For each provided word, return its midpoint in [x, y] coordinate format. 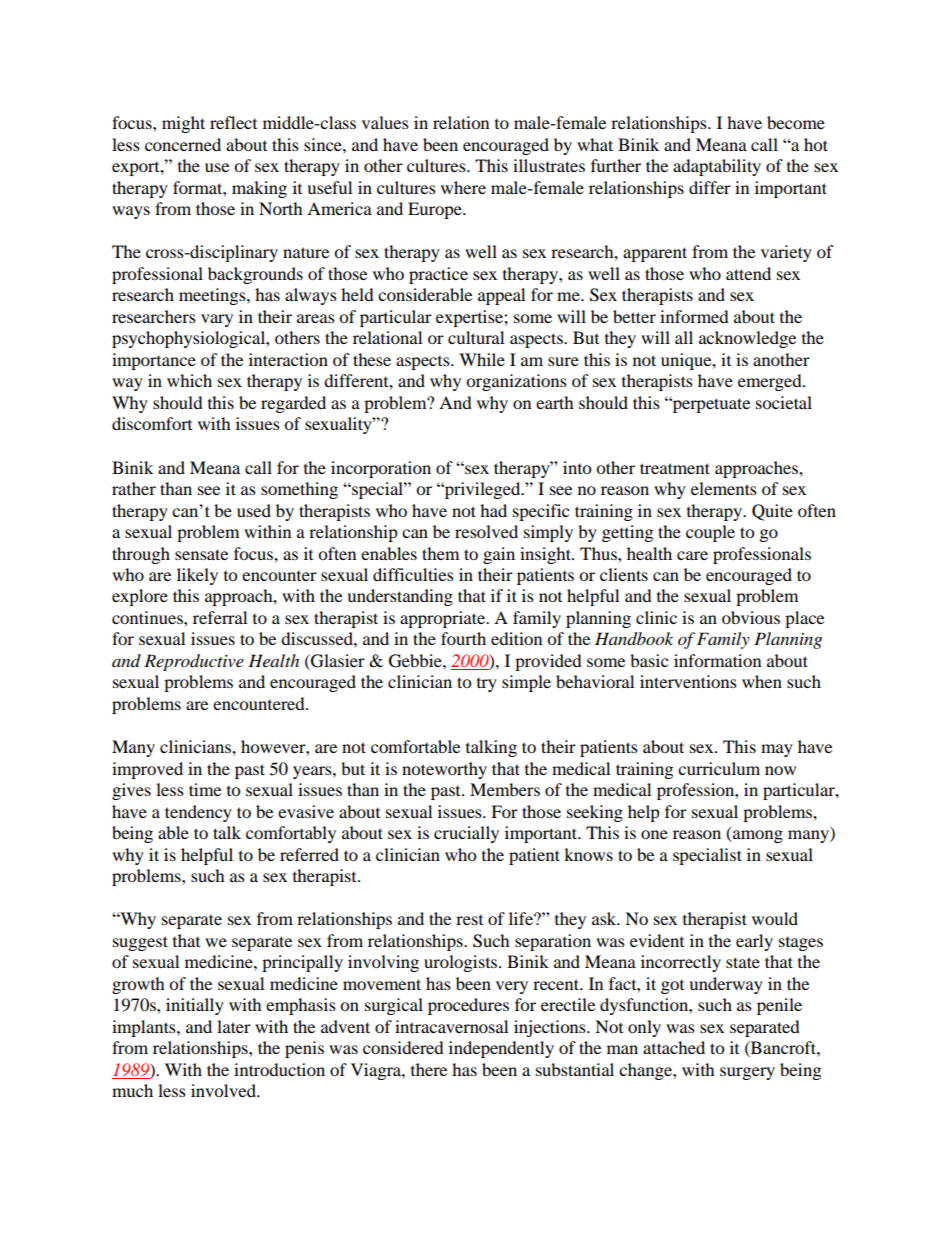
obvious [751, 617]
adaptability [717, 167]
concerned [183, 144]
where [463, 187]
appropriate [443, 619]
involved [224, 1090]
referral [220, 617]
